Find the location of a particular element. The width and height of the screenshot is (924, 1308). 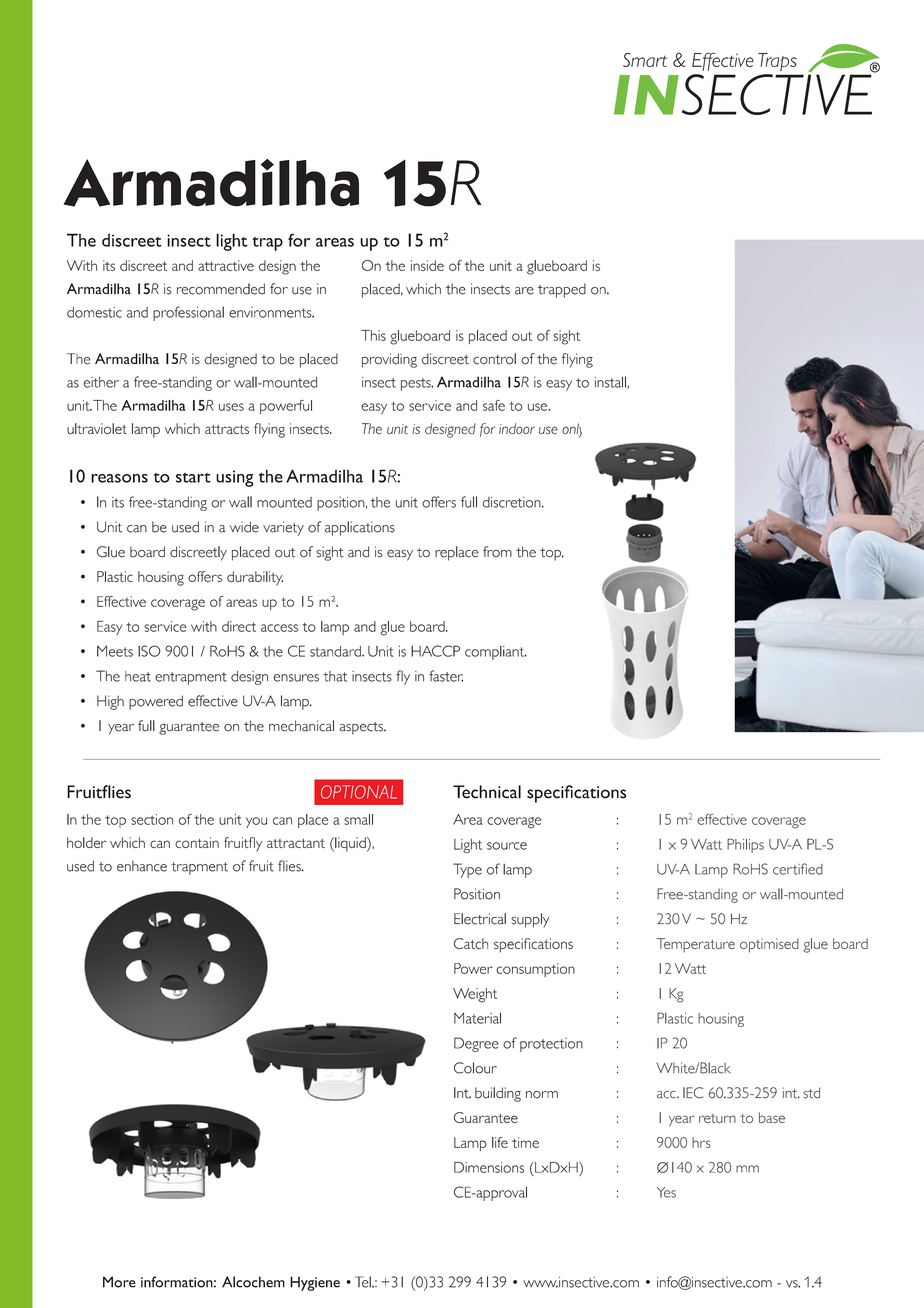

Tel is located at coordinates (364, 1282).
